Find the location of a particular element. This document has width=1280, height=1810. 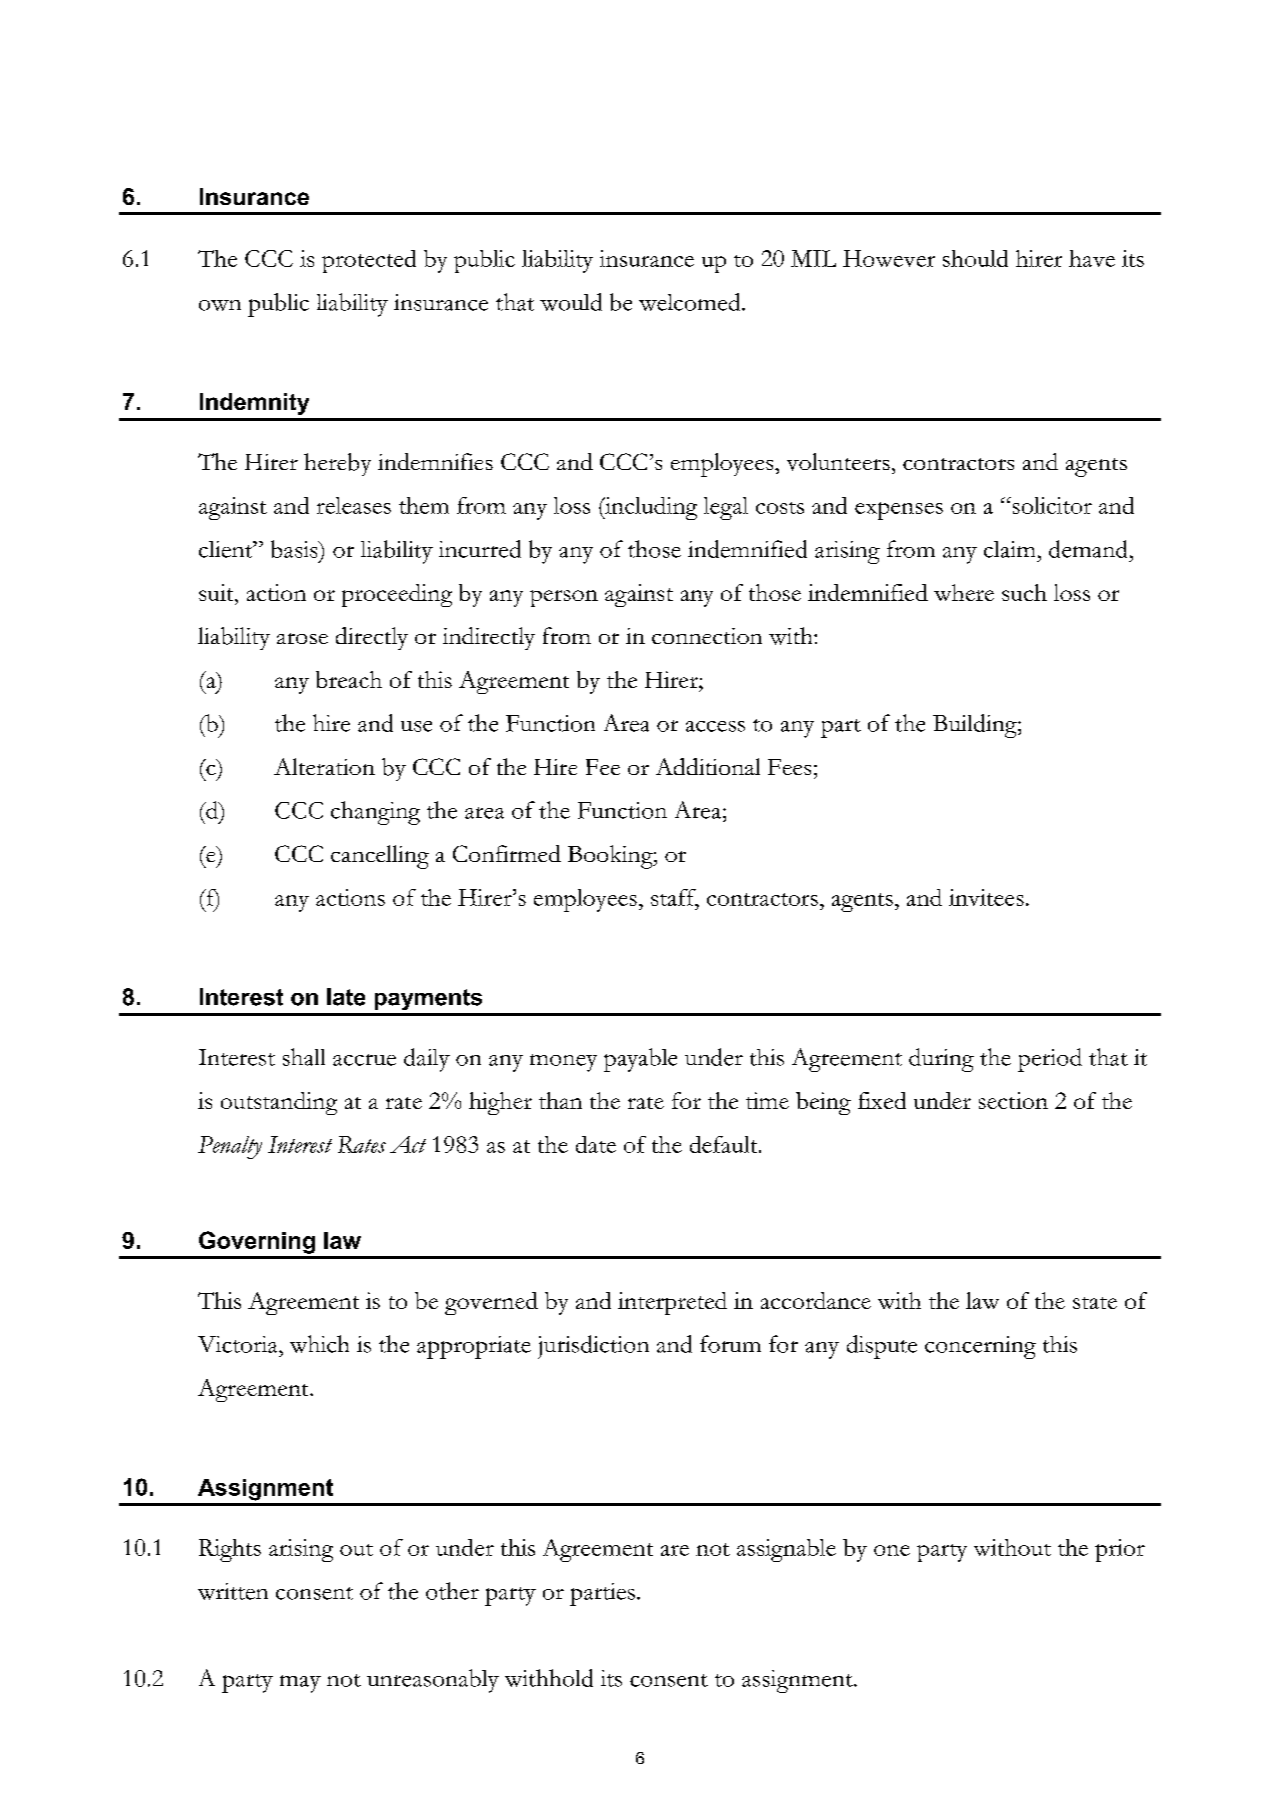

payable is located at coordinates (640, 1060).
